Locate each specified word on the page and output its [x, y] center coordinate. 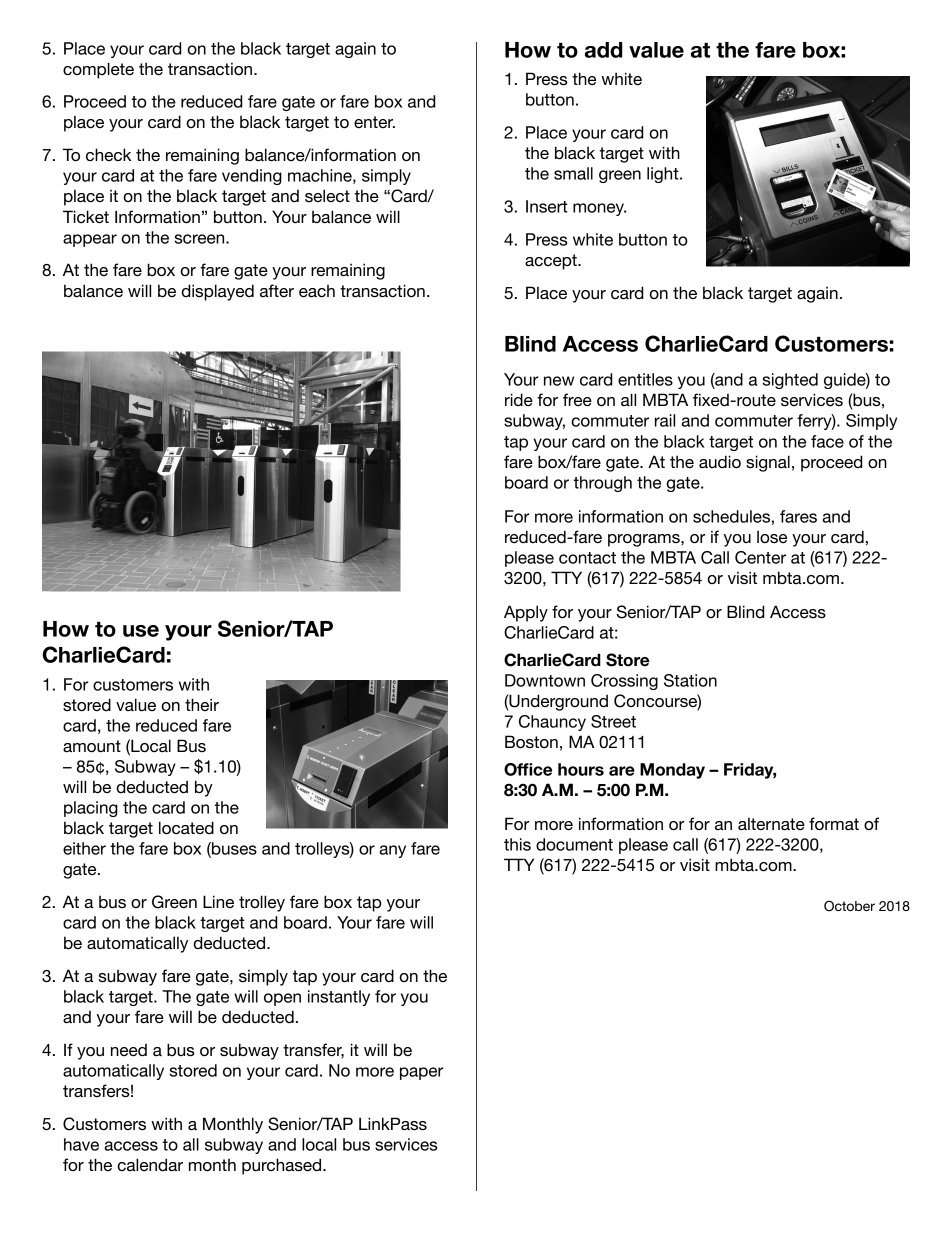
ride [519, 400]
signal [768, 463]
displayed [217, 292]
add [603, 50]
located [186, 828]
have [81, 1144]
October [849, 906]
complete [98, 70]
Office [528, 769]
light [664, 175]
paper [422, 1073]
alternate [771, 824]
